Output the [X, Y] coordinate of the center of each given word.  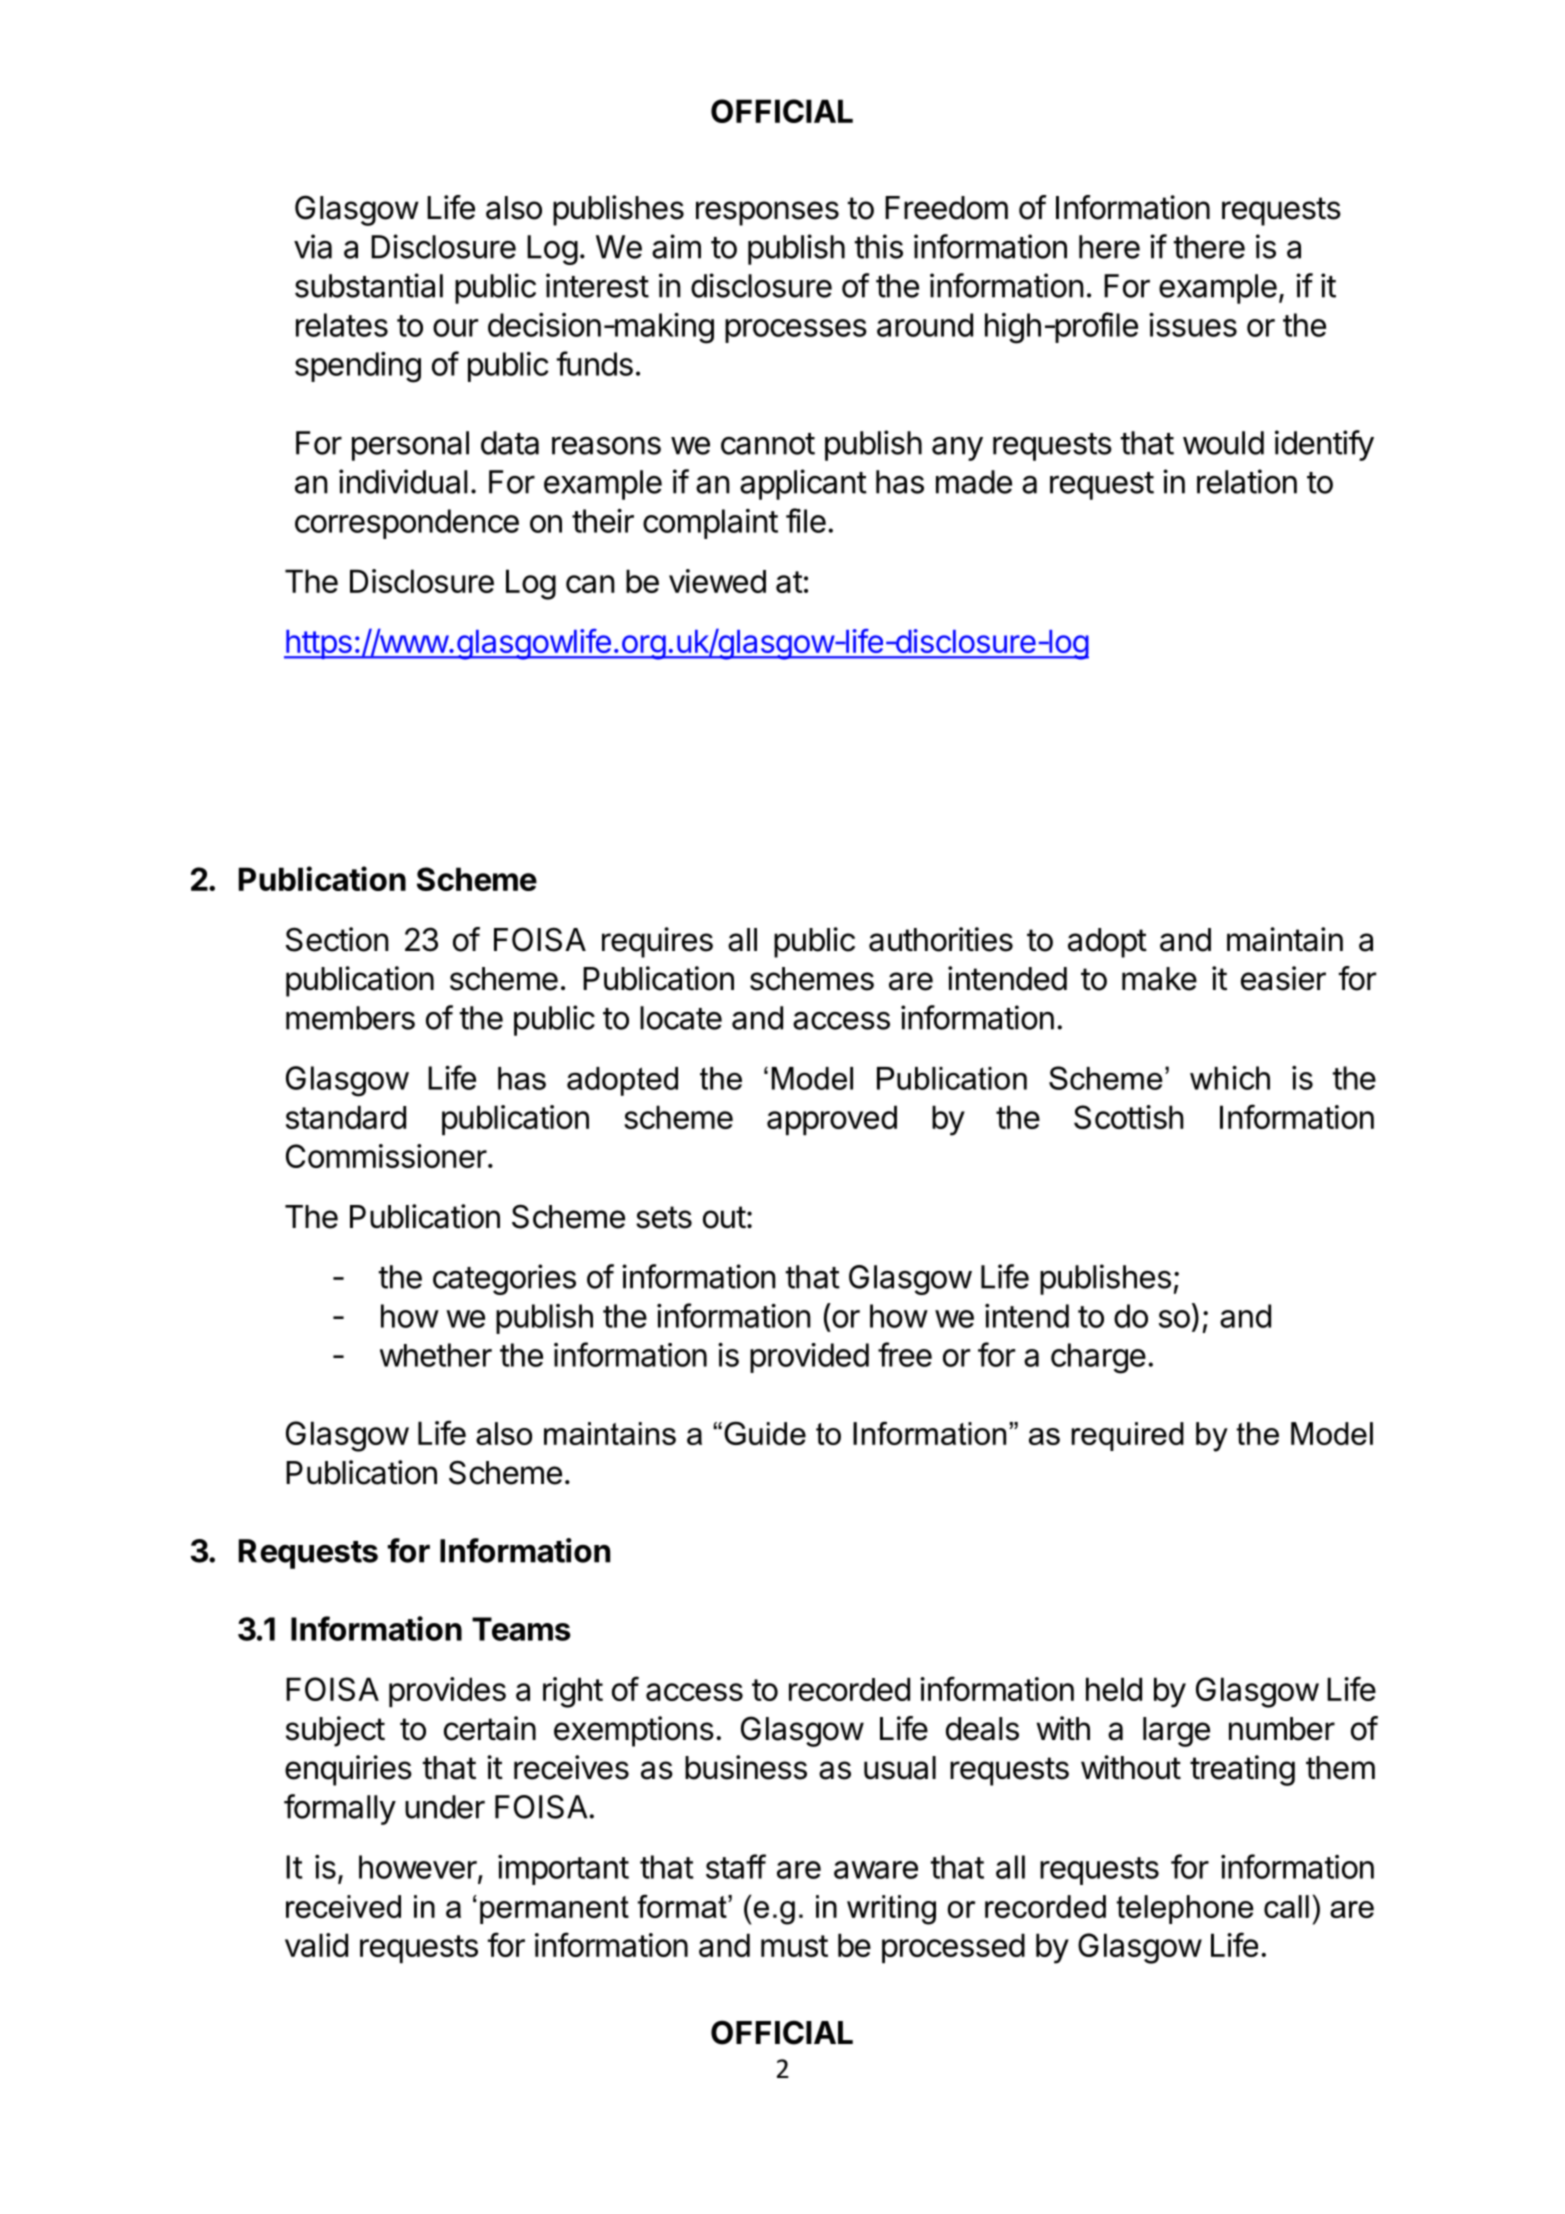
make [1159, 979]
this [879, 246]
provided [809, 1358]
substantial [369, 285]
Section [337, 939]
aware [876, 1870]
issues [1193, 325]
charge [1098, 1358]
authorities [941, 939]
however [418, 1867]
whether [436, 1355]
